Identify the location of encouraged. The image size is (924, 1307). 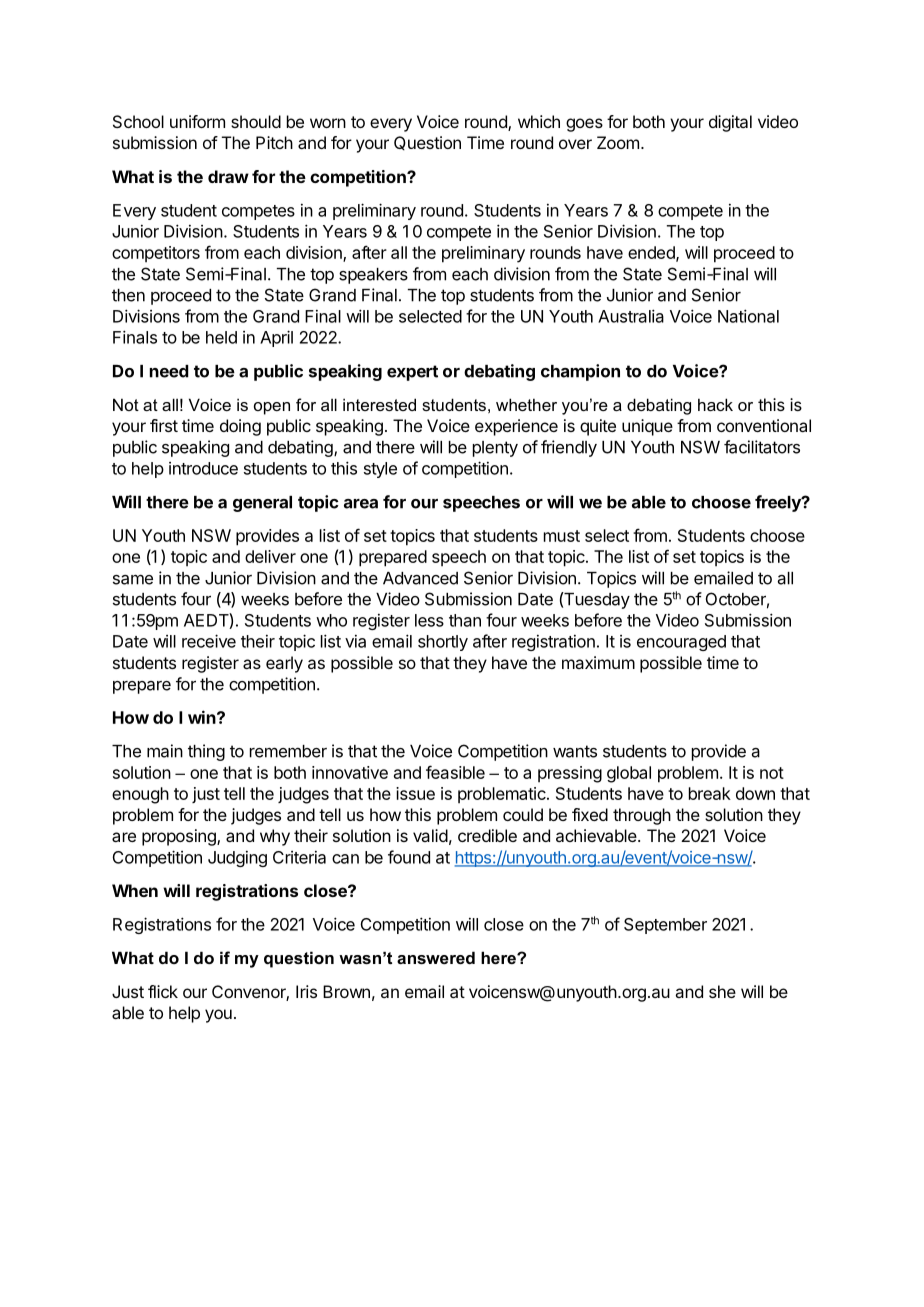
(681, 643).
